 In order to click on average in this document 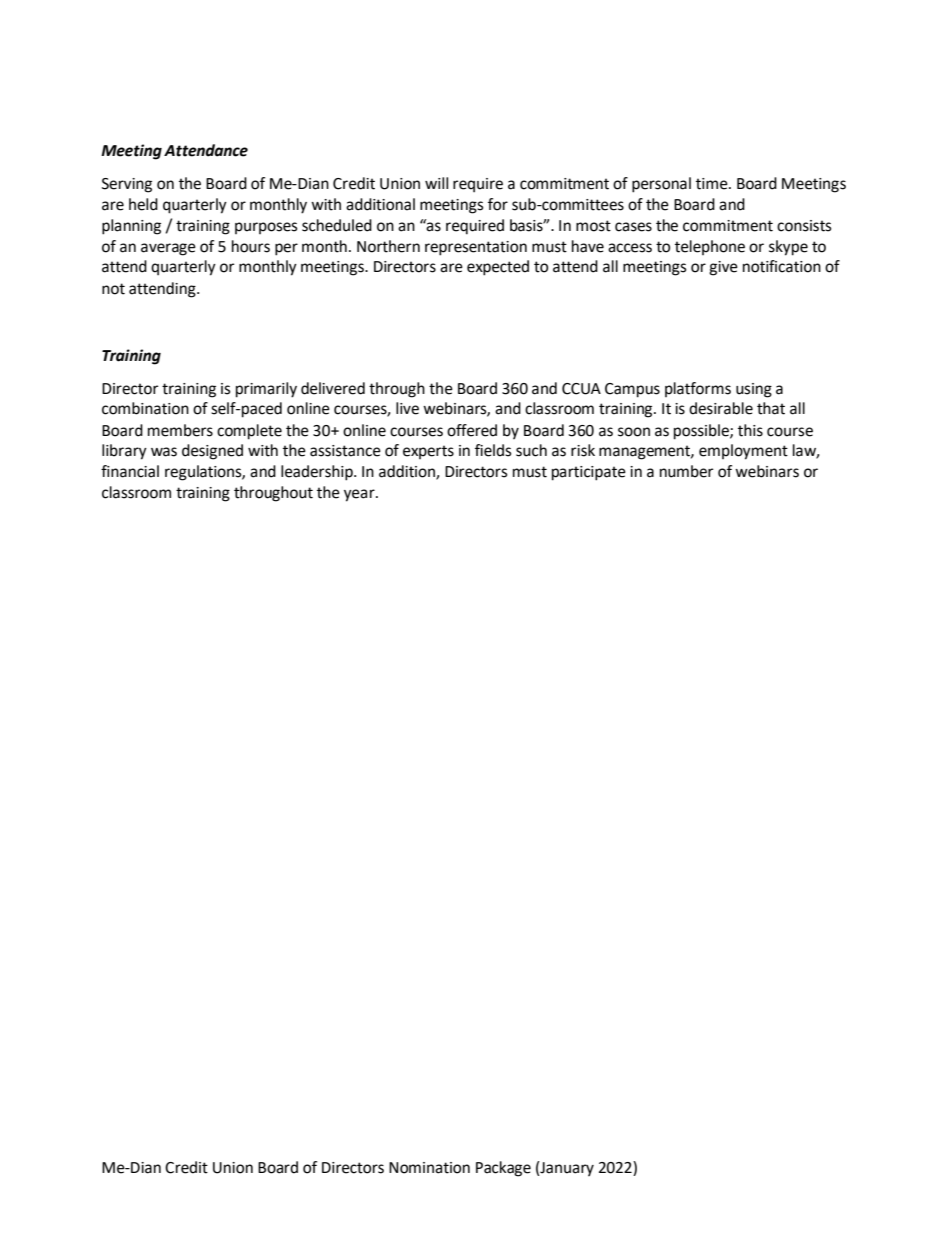, I will do `click(168, 249)`.
